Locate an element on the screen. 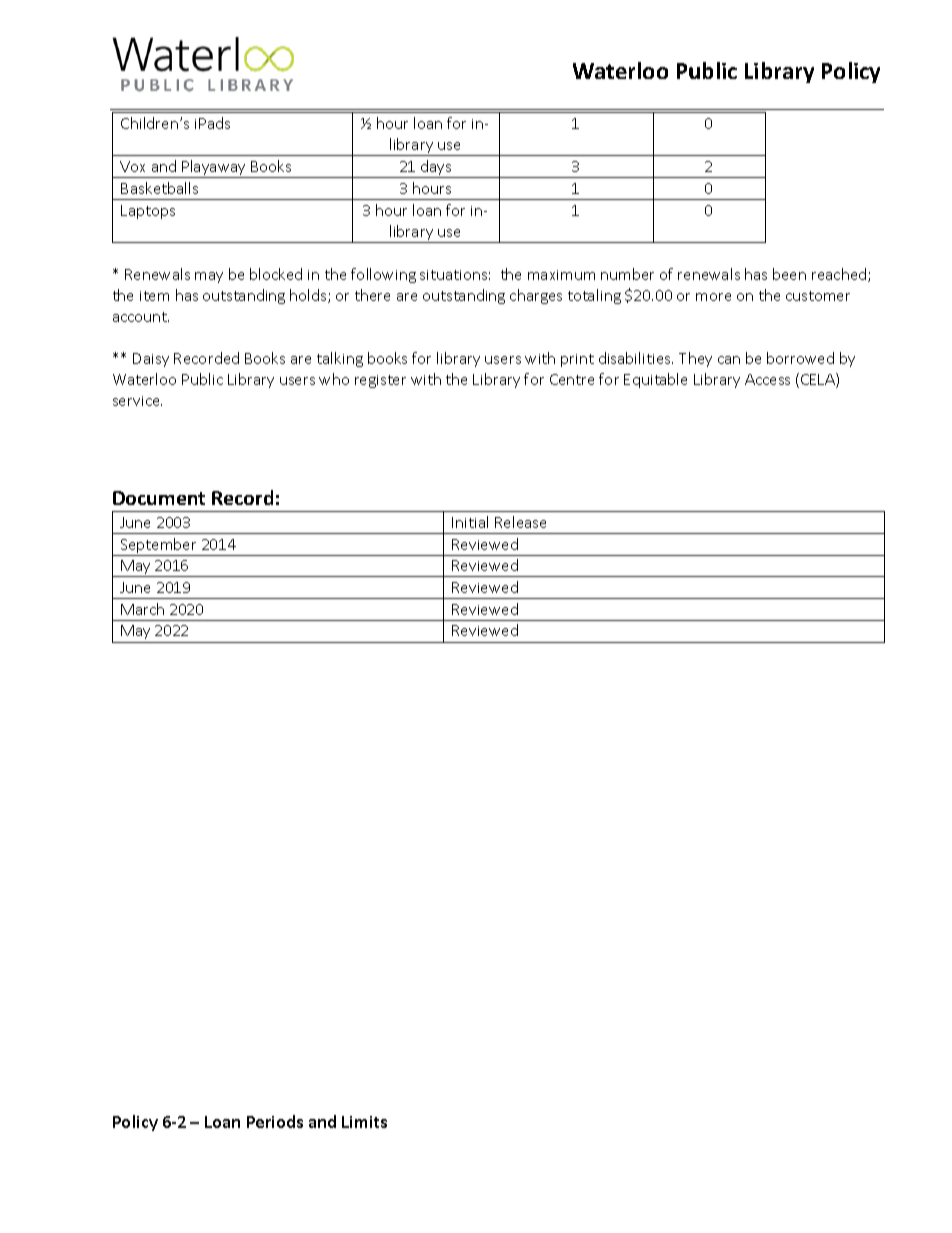 Image resolution: width=952 pixels, height=1233 pixels. Limits is located at coordinates (364, 1122).
